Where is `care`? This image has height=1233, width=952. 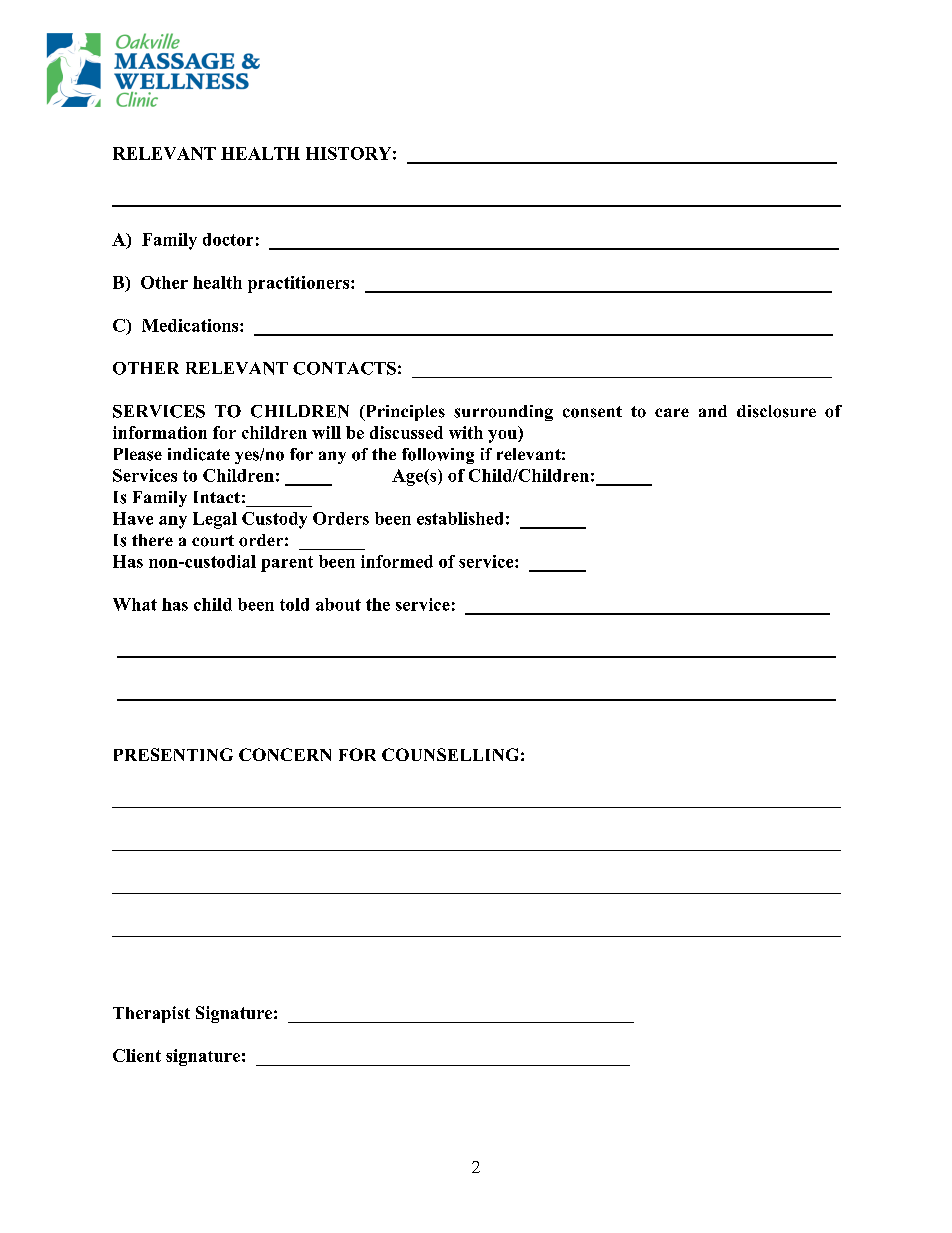
care is located at coordinates (672, 412).
